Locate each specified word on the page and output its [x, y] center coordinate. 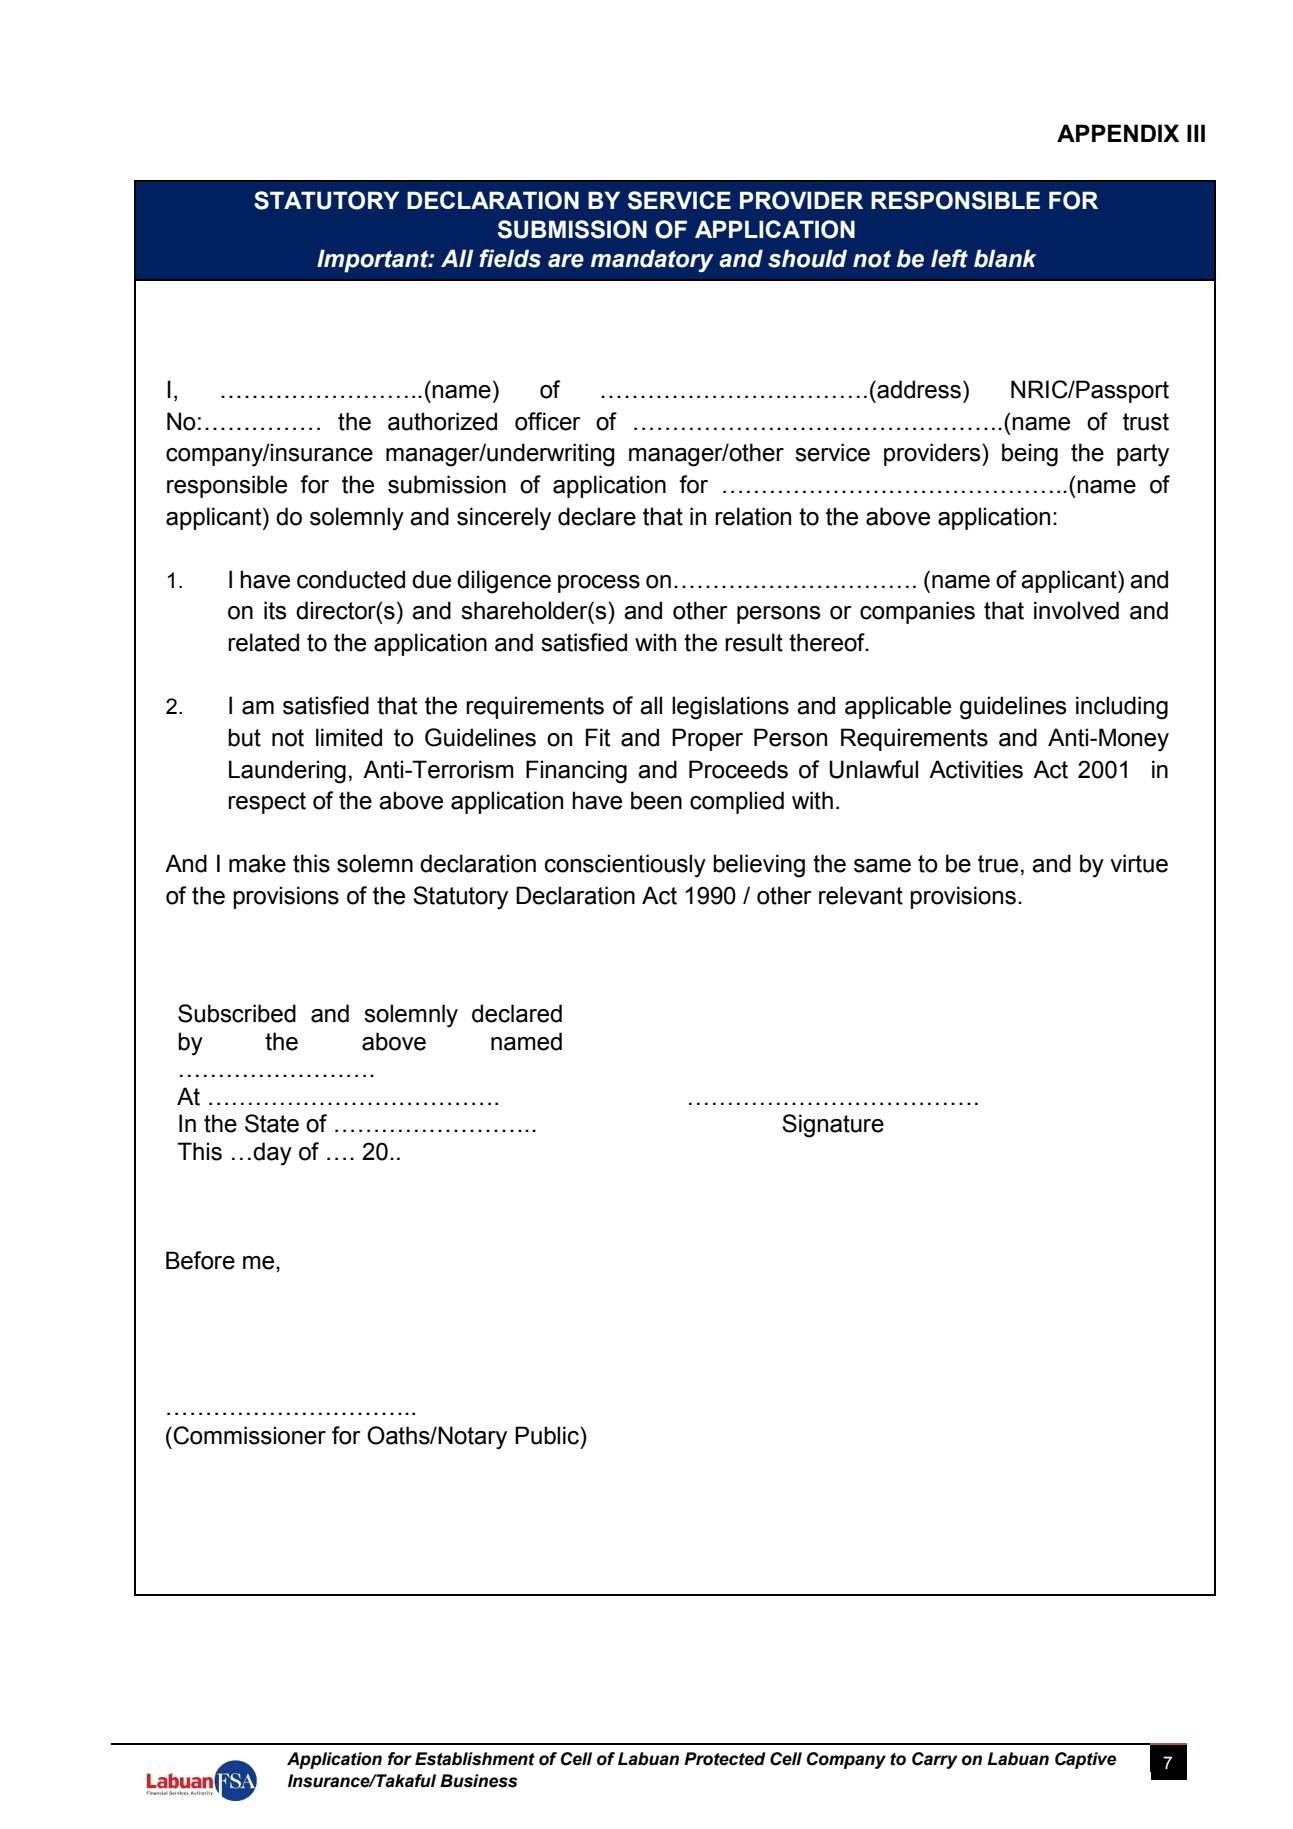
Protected [725, 1759]
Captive [1085, 1760]
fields [510, 258]
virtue [1139, 863]
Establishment [475, 1759]
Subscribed [237, 1013]
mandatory [652, 261]
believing [759, 866]
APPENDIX [1118, 133]
